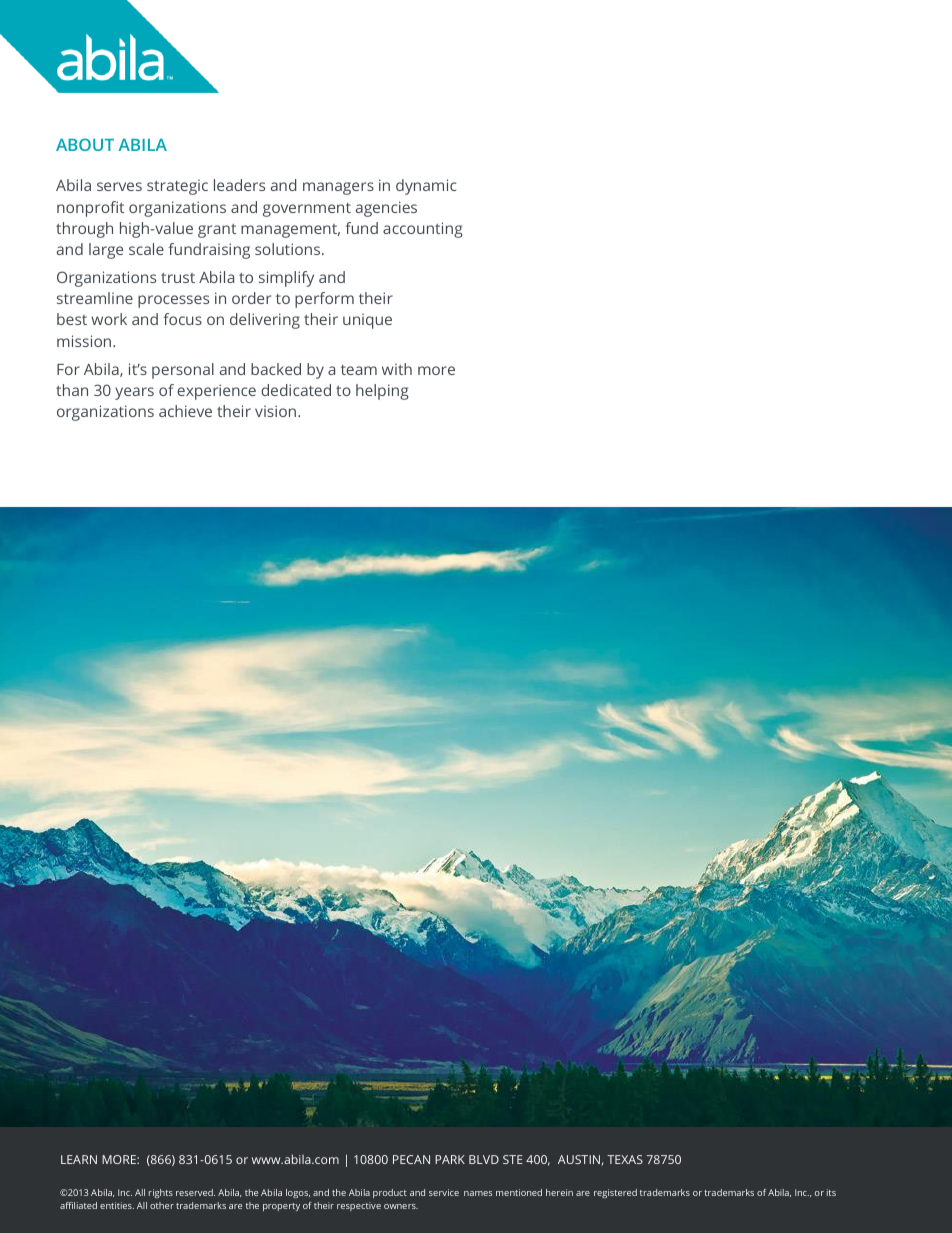 This screenshot has height=1233, width=952. Describe the element at coordinates (423, 230) in the screenshot. I see `accounting` at that location.
